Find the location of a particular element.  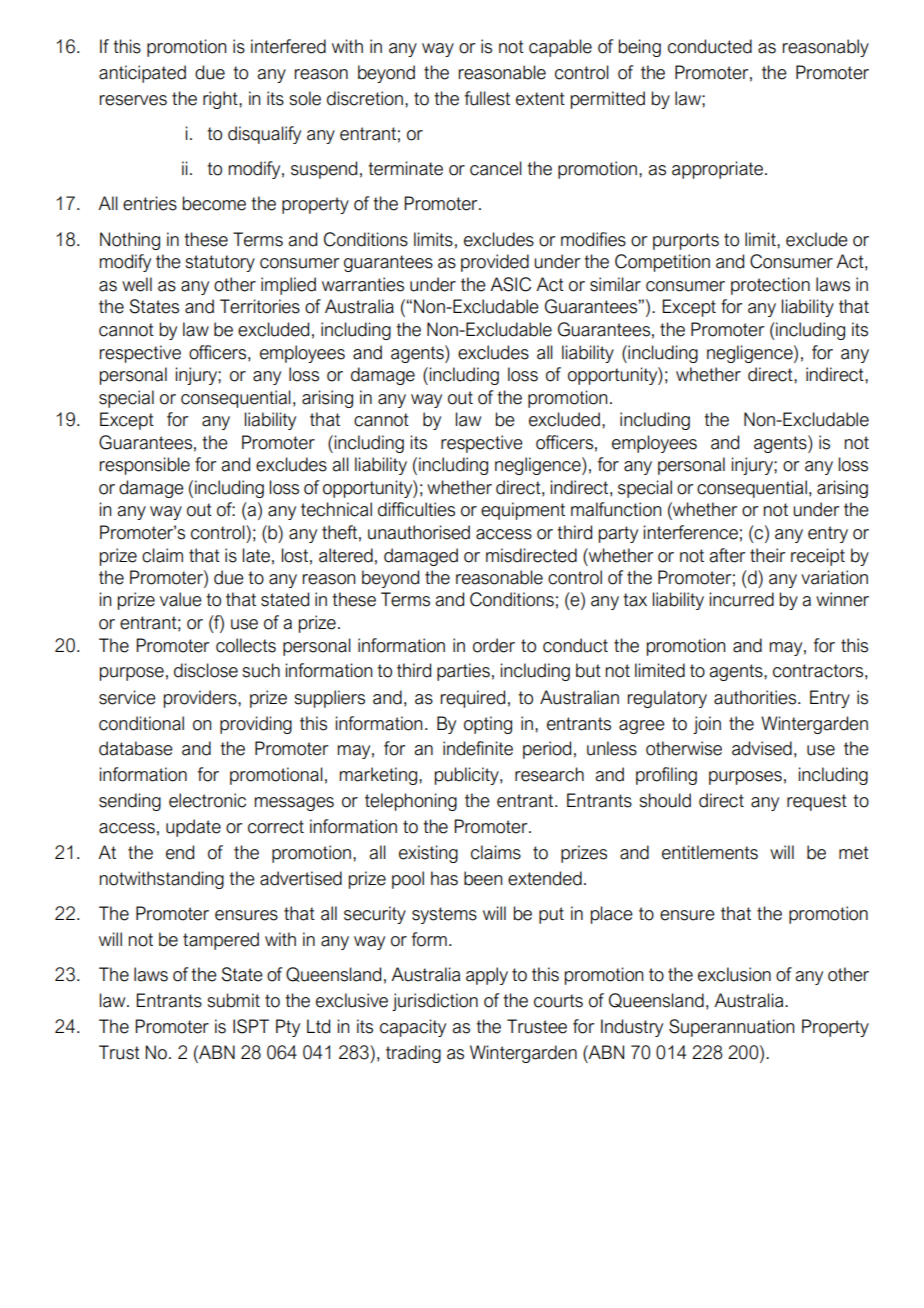

submit is located at coordinates (234, 1000).
